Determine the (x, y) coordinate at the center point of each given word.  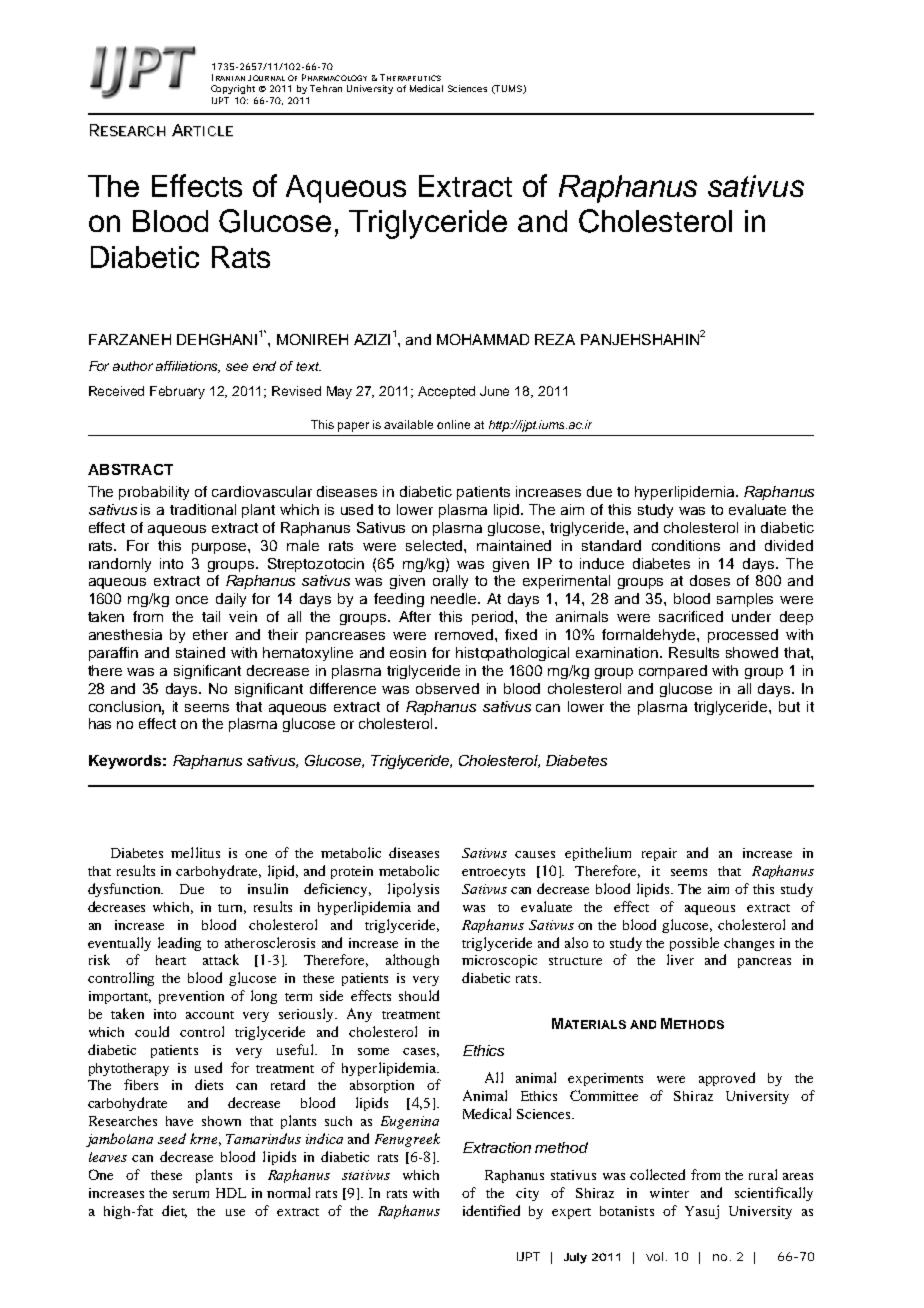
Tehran (326, 88)
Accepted (446, 392)
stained (200, 652)
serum (191, 1194)
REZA (555, 339)
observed (447, 688)
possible (694, 944)
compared (673, 672)
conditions (686, 545)
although (412, 961)
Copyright (233, 89)
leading (179, 944)
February (177, 392)
